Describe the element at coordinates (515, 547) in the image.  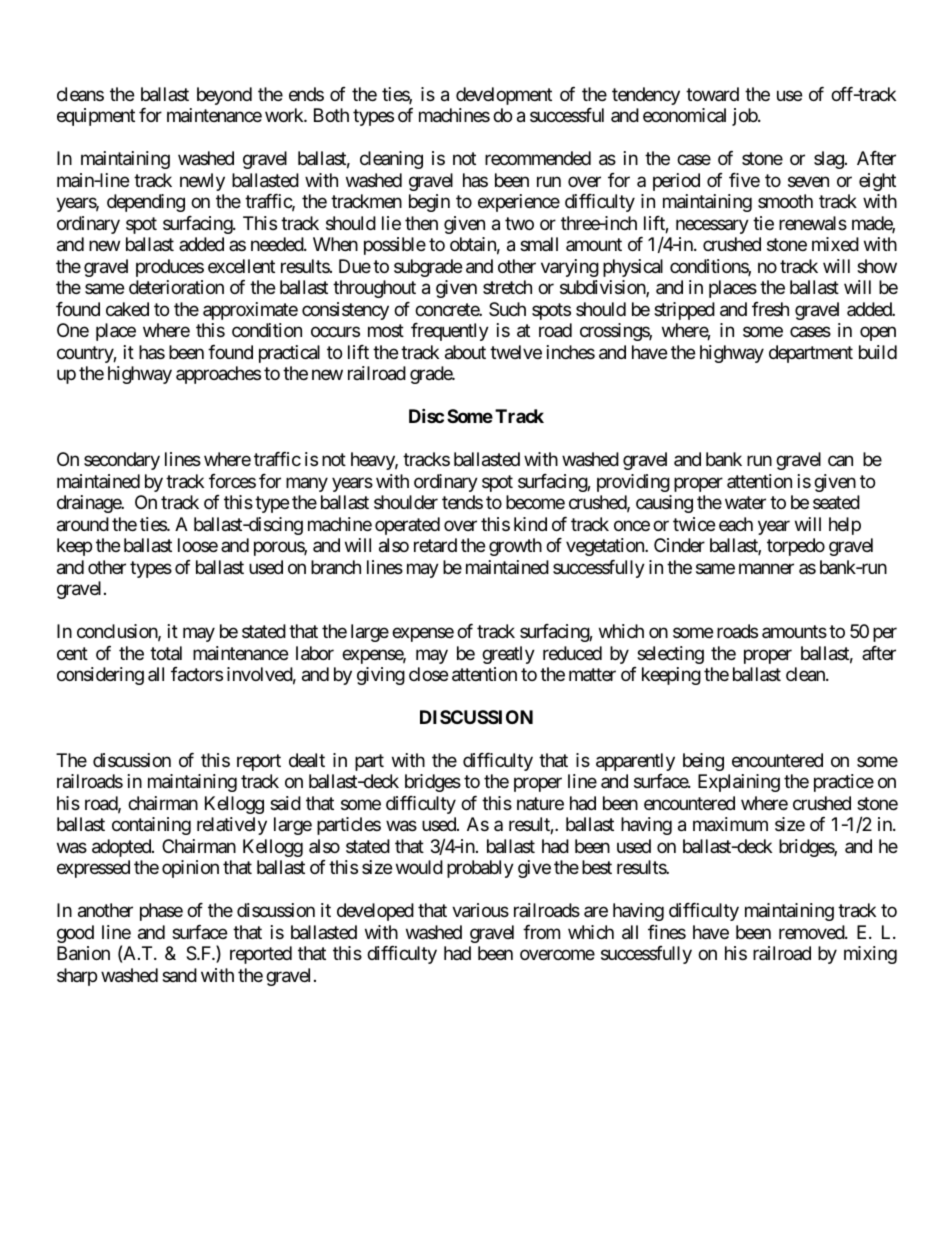
I see `growth` at that location.
